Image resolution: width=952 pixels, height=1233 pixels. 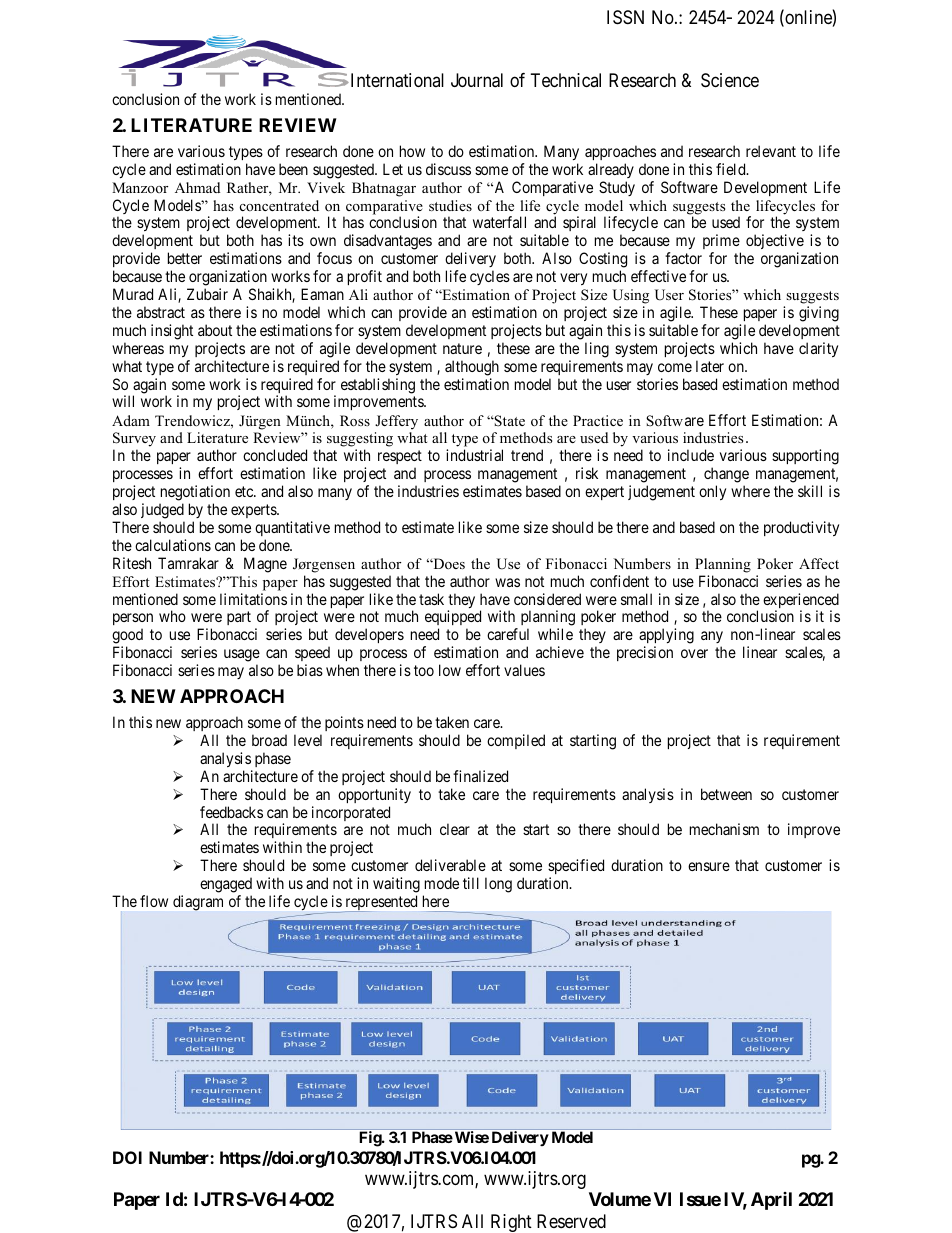 I want to click on only, so click(x=712, y=492).
